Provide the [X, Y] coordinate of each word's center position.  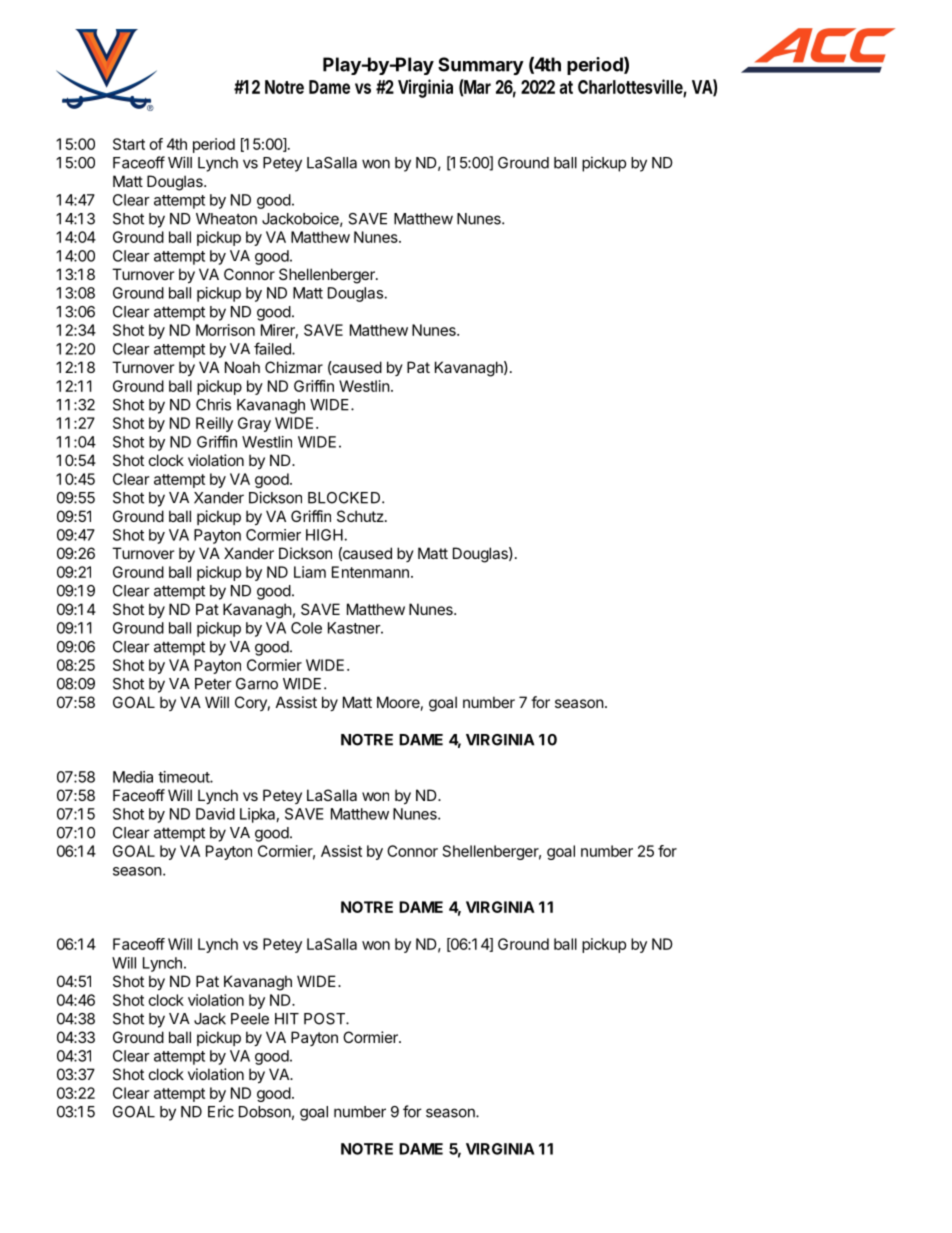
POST [325, 1019]
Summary [481, 66]
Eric [221, 1111]
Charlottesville [630, 86]
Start [129, 144]
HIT [287, 1019]
